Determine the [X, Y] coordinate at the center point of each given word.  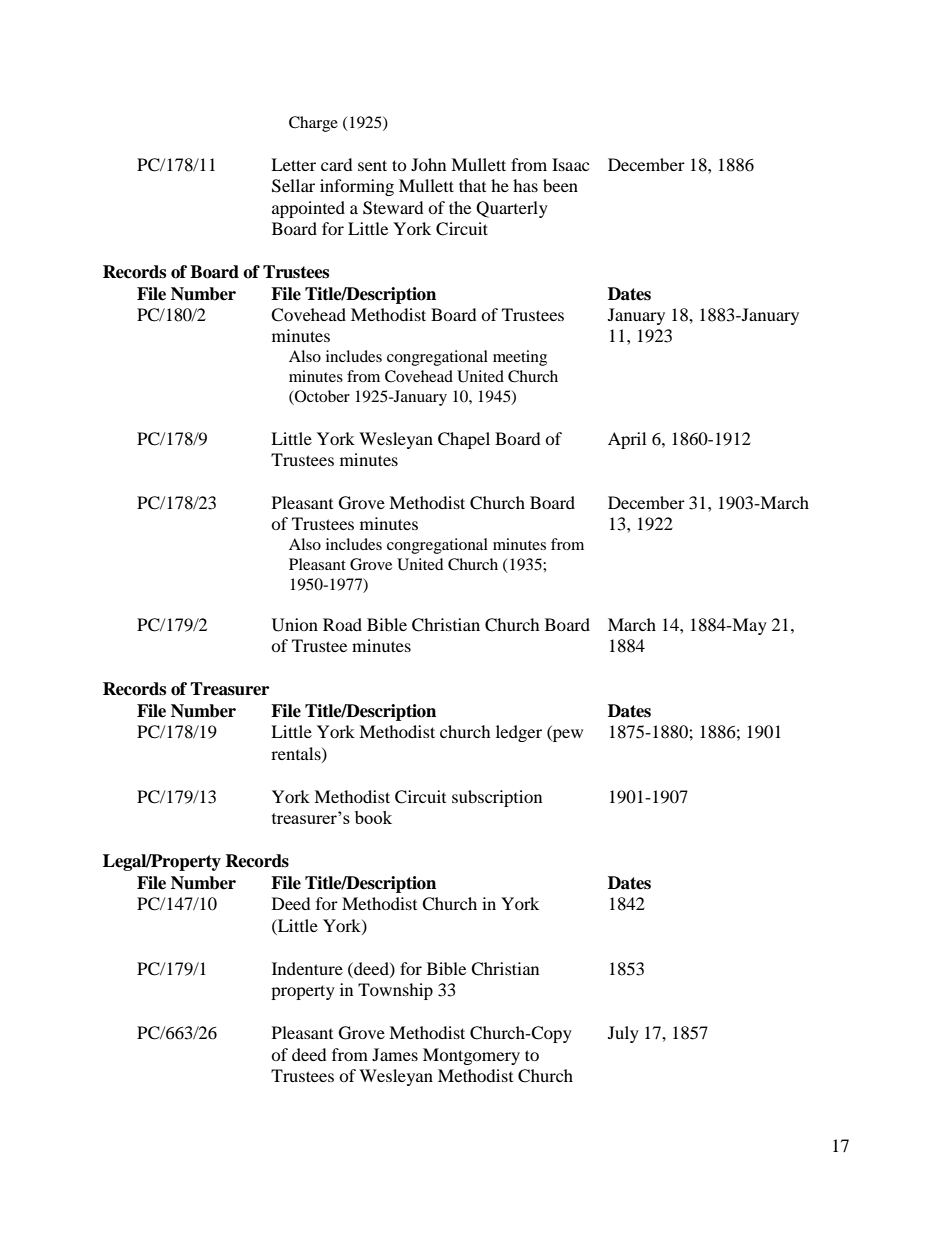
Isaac [570, 164]
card [337, 164]
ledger [519, 733]
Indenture [307, 968]
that [472, 185]
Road [342, 624]
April [627, 440]
